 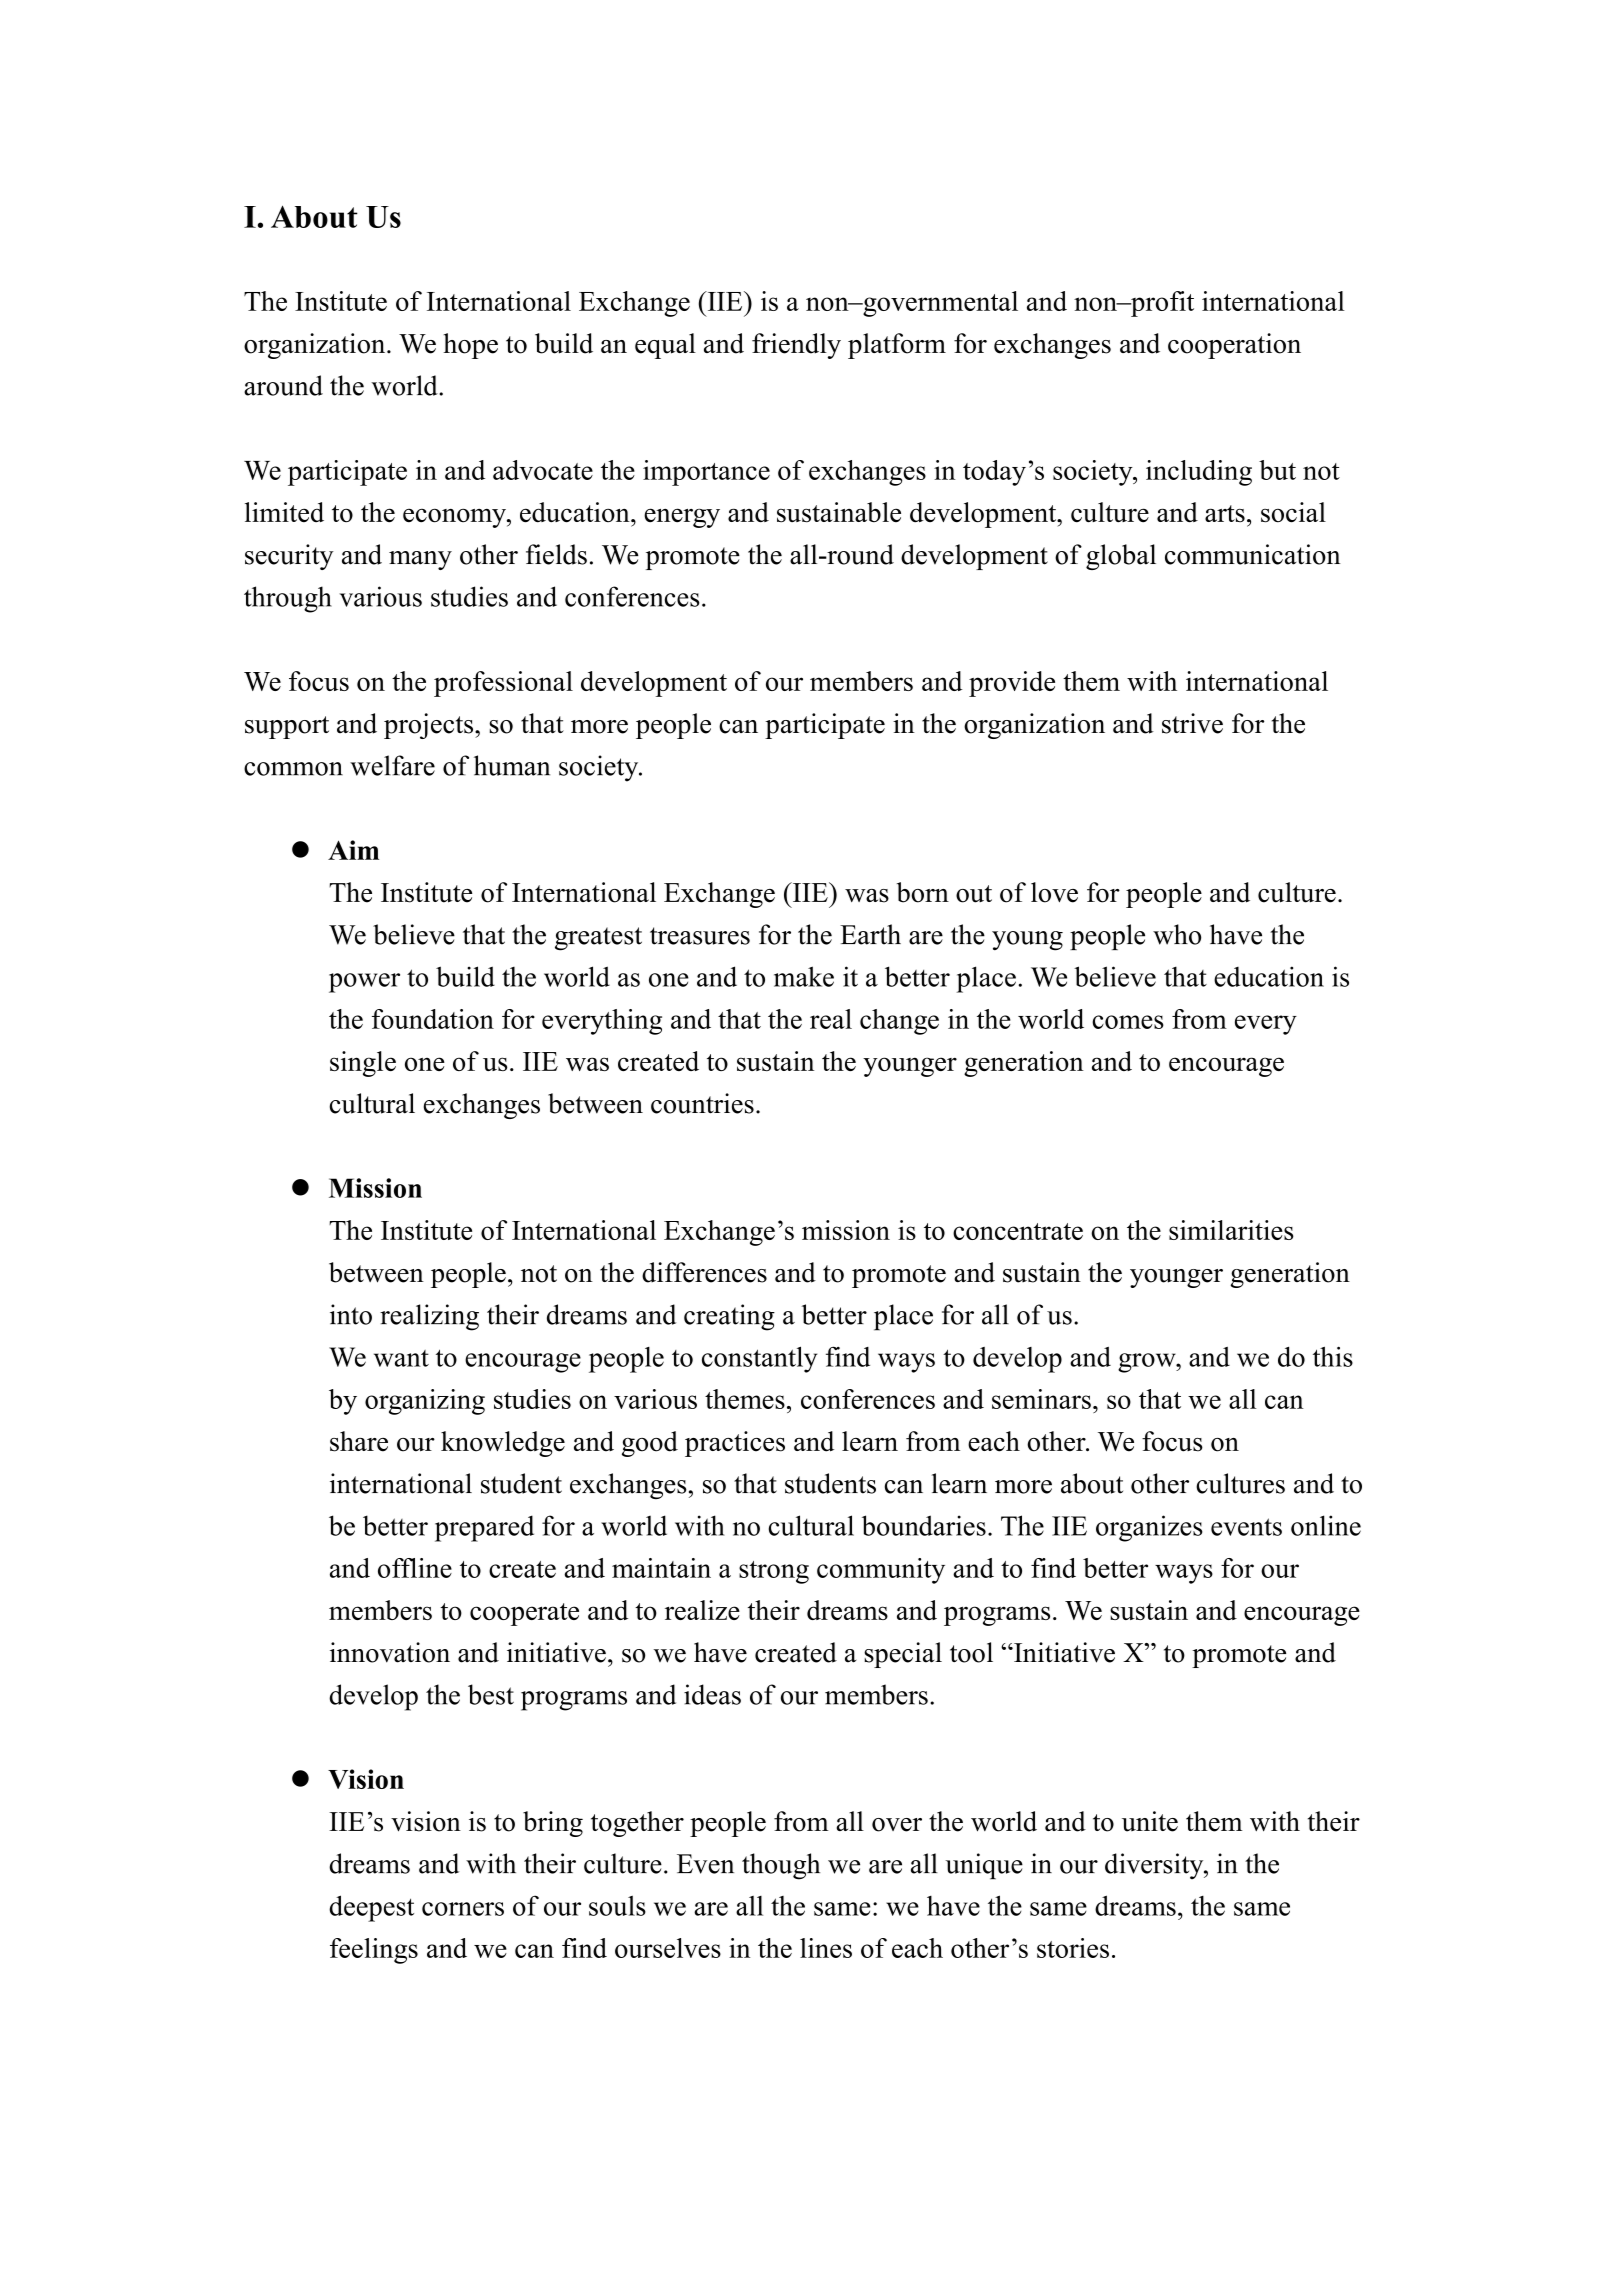 What do you see at coordinates (1149, 1528) in the image?
I see `organizes` at bounding box center [1149, 1528].
